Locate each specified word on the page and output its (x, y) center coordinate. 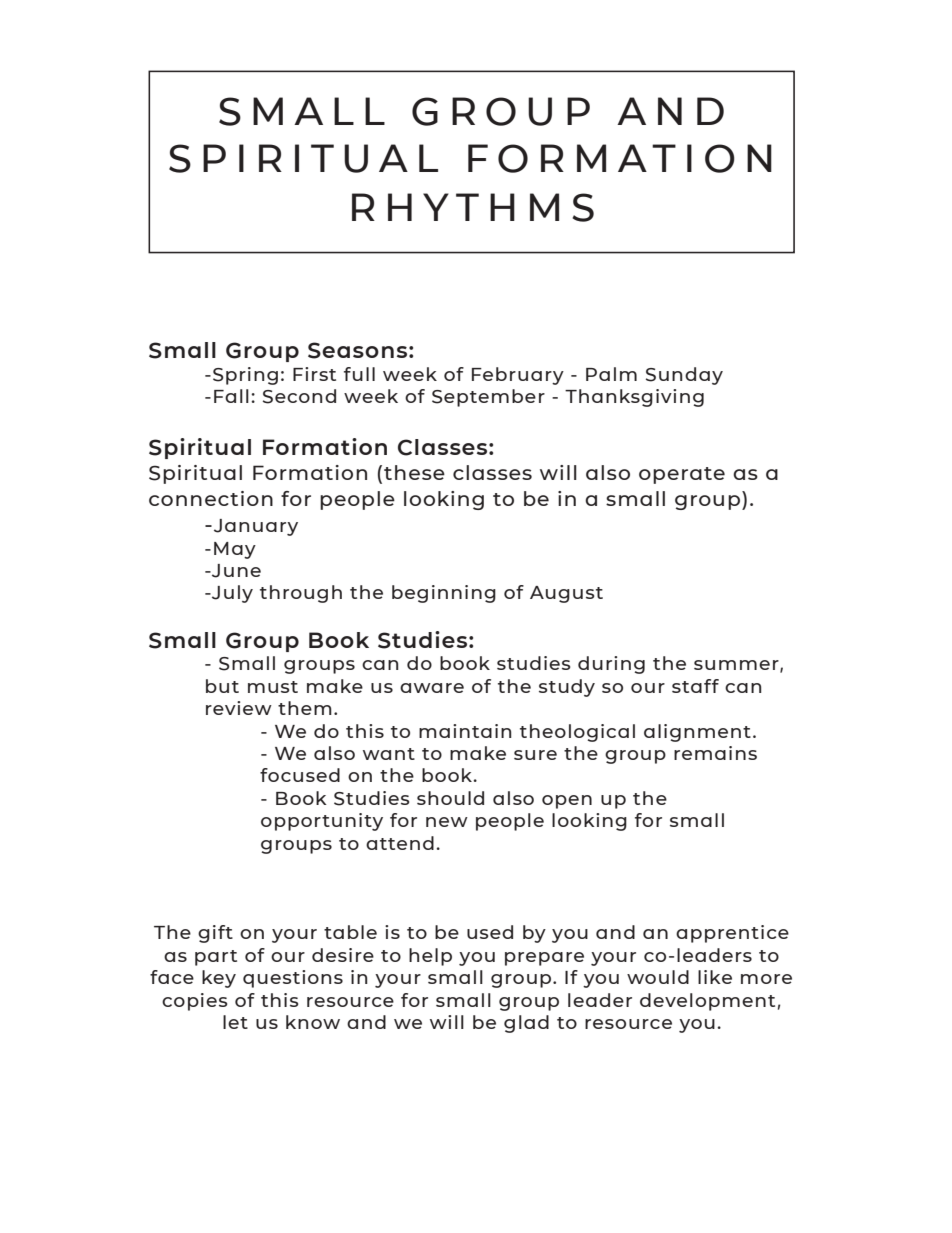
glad (526, 1024)
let (235, 1022)
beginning (444, 594)
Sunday (684, 376)
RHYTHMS (473, 207)
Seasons (357, 350)
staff (695, 686)
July (231, 594)
